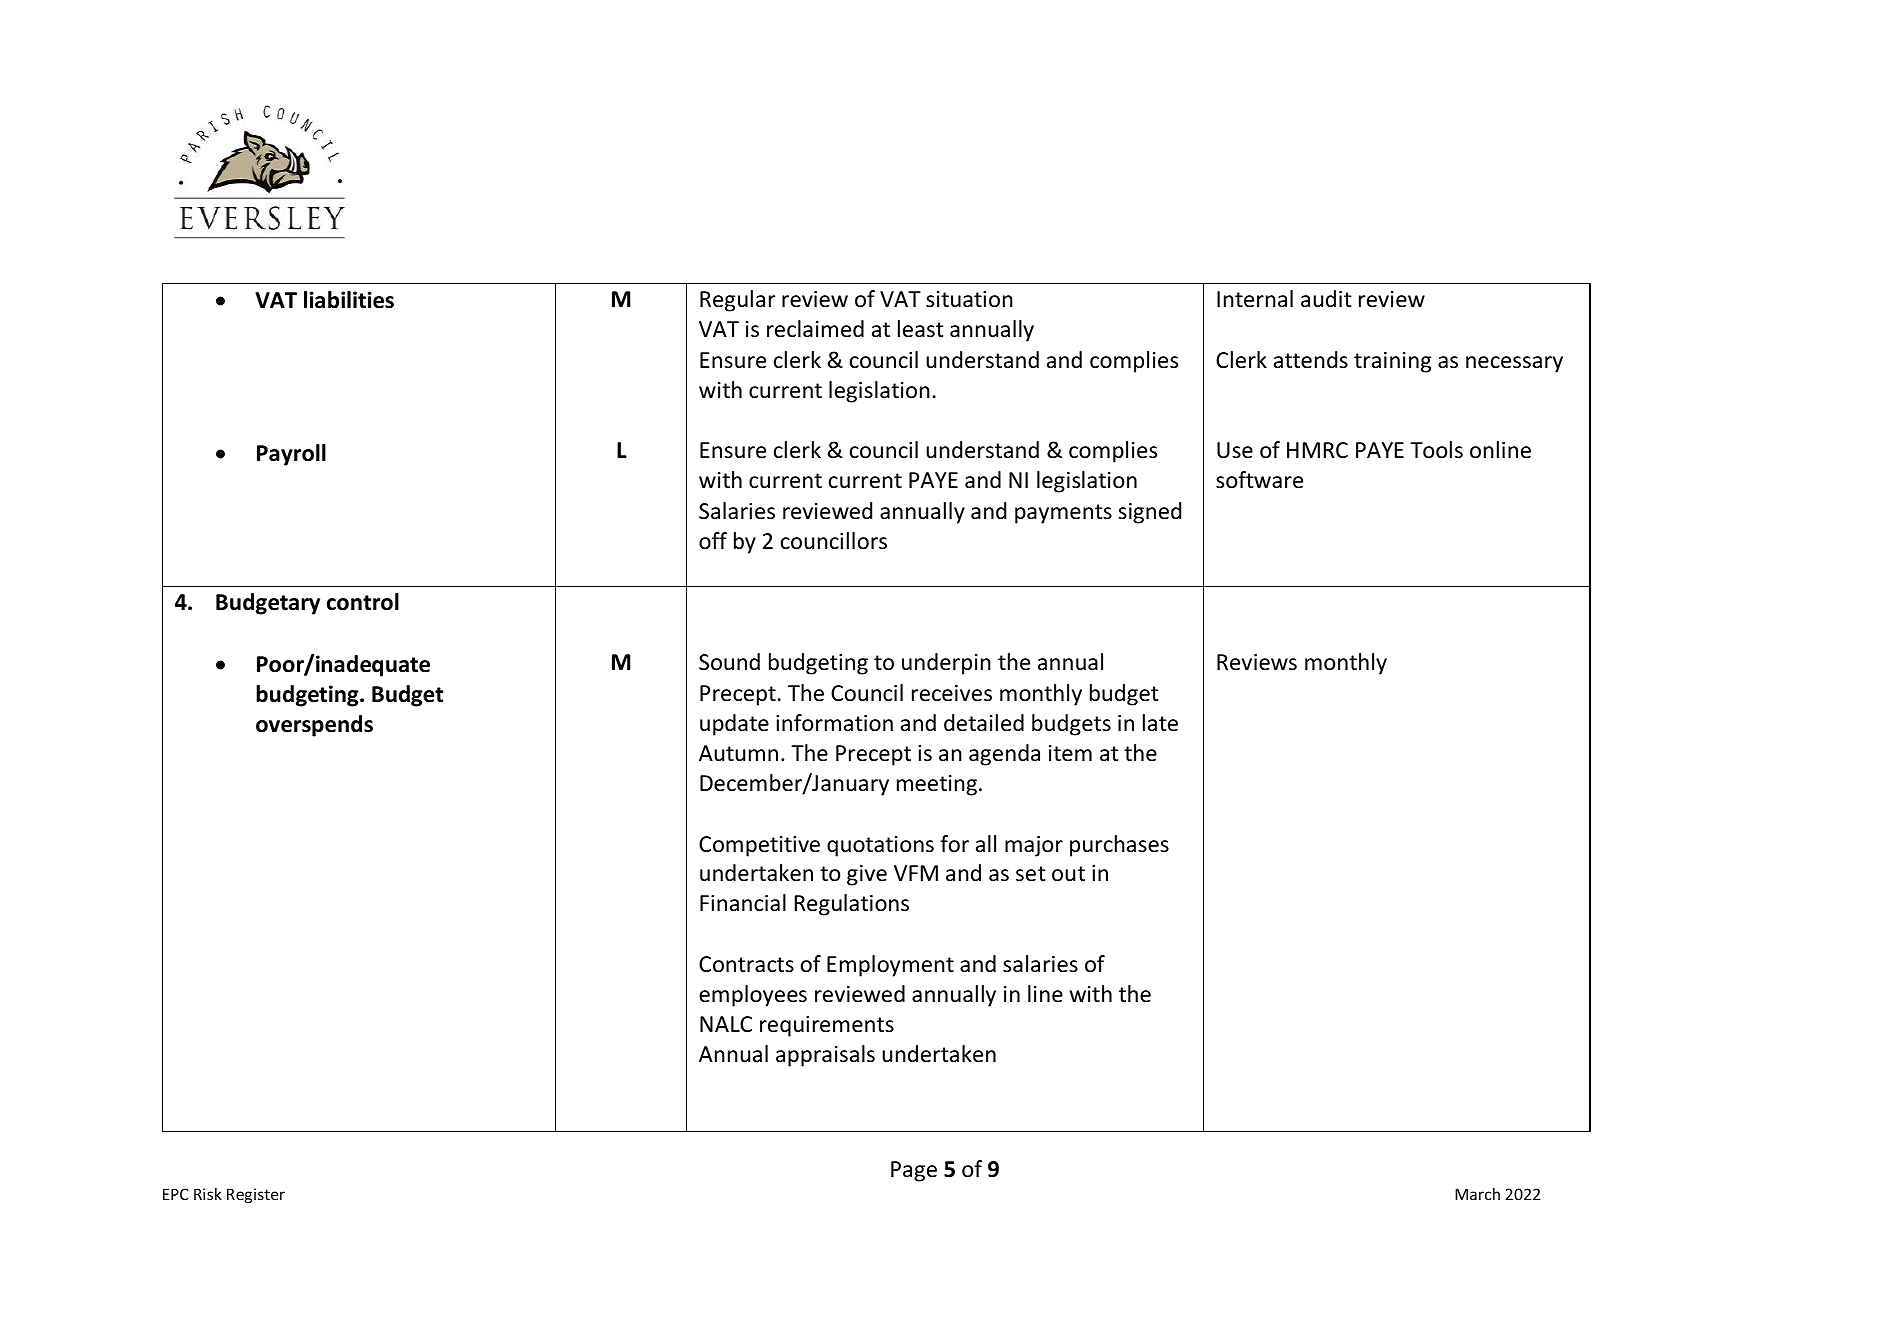 Image resolution: width=1889 pixels, height=1336 pixels. Describe the element at coordinates (256, 1195) in the image. I see `Register` at that location.
